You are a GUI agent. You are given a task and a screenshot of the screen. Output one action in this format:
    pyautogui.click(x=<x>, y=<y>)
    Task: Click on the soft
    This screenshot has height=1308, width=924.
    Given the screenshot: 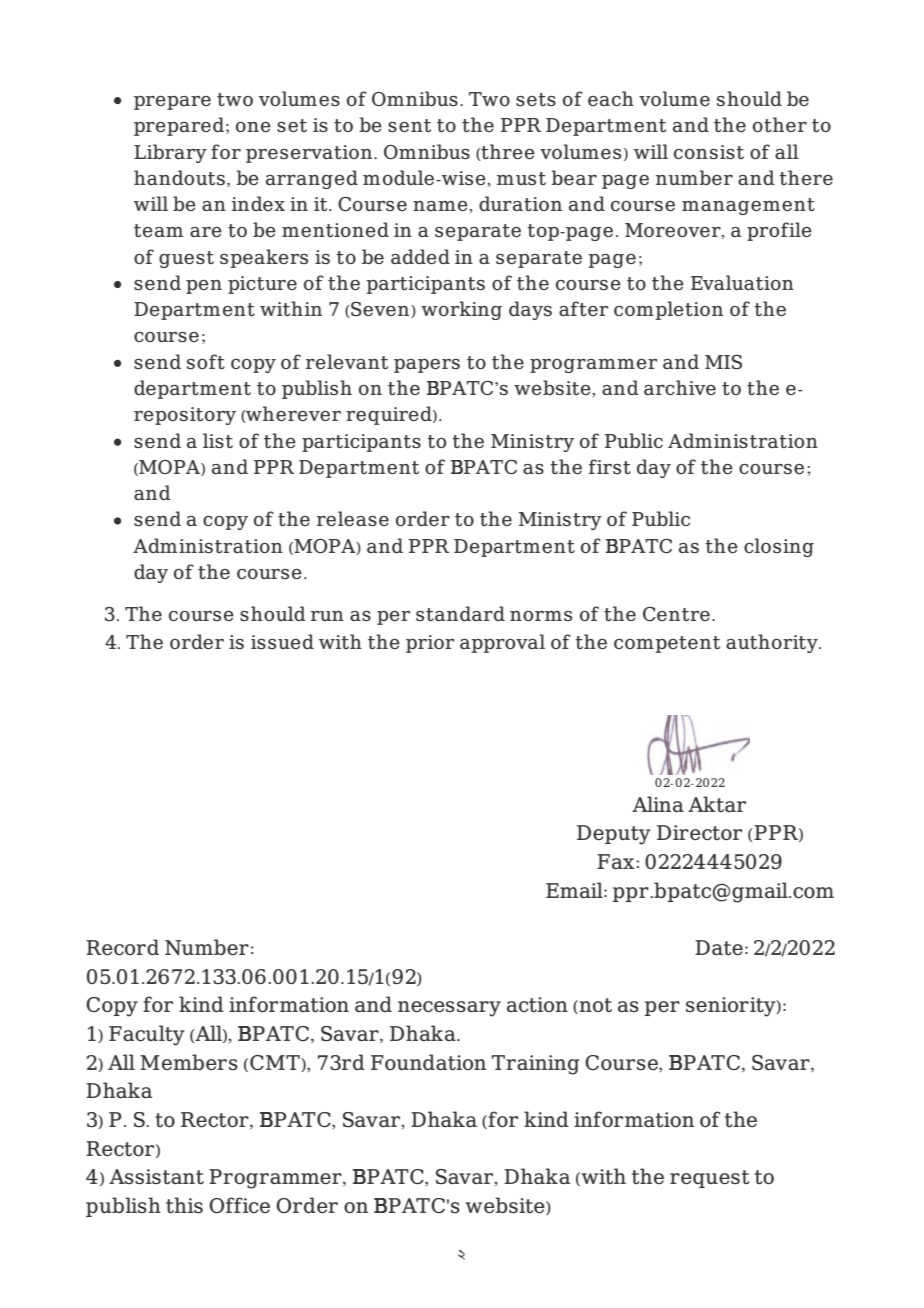 What is the action you would take?
    pyautogui.click(x=206, y=361)
